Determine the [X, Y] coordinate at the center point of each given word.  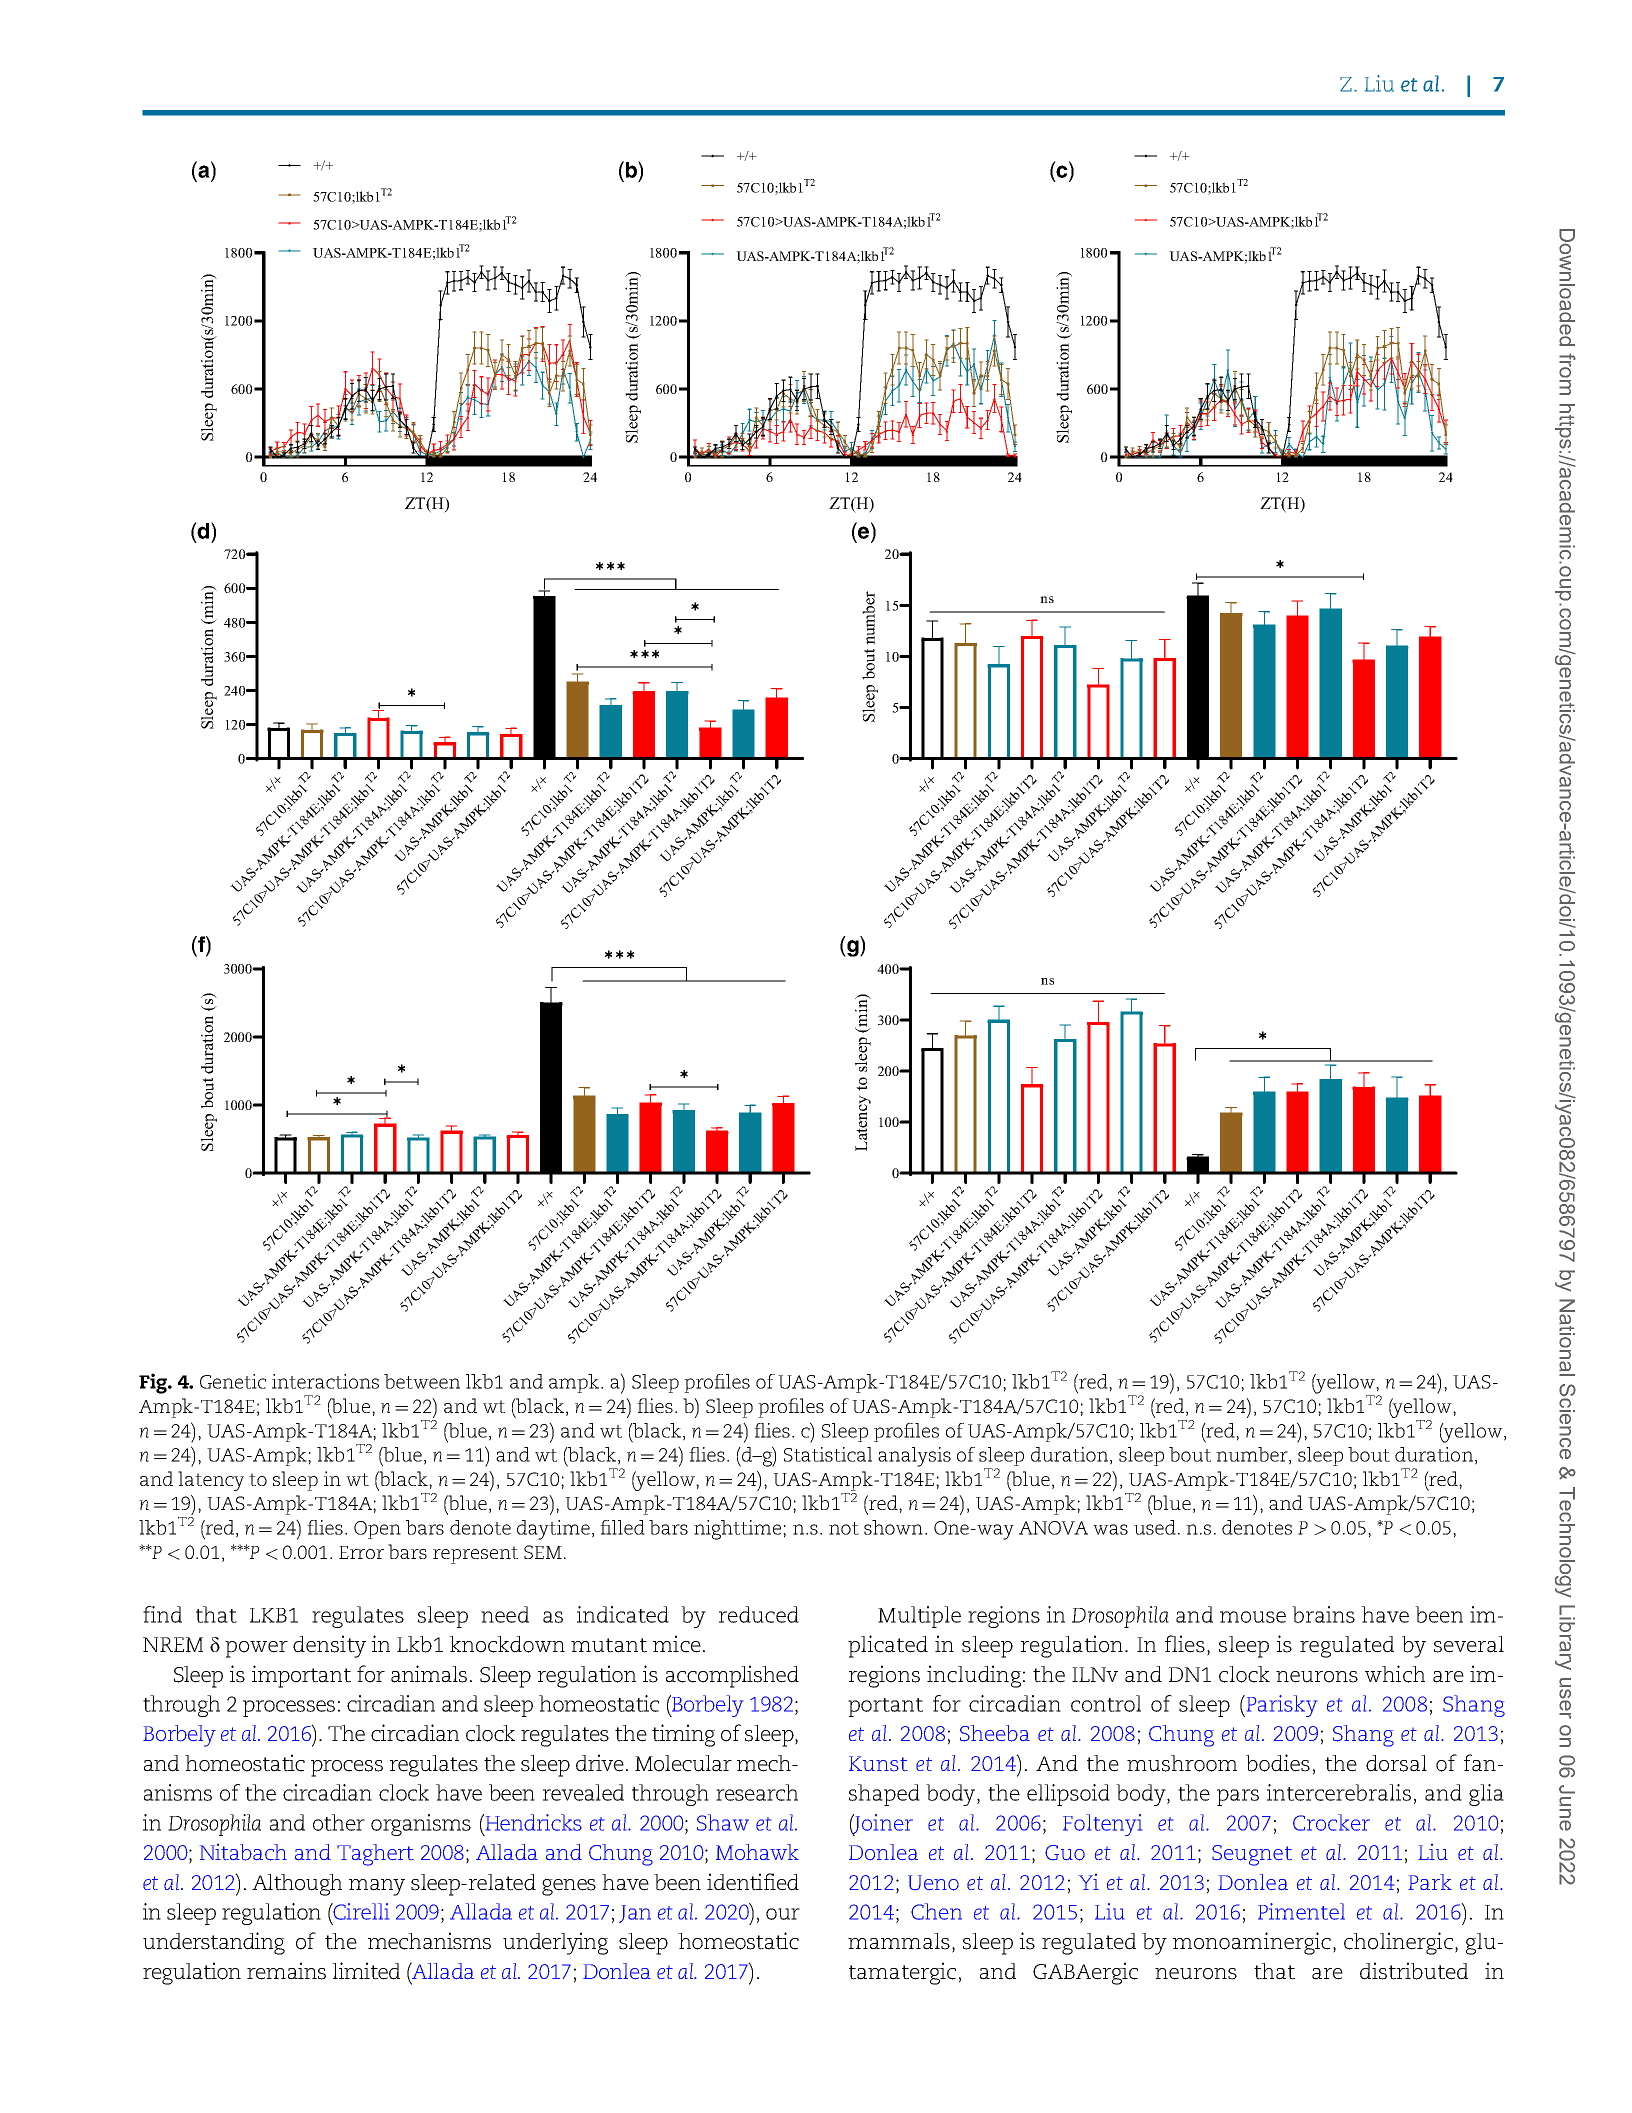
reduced [759, 1614]
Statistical [828, 1454]
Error [361, 1552]
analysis [914, 1457]
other [339, 1822]
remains [286, 1971]
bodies [1278, 1763]
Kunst [878, 1763]
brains [1323, 1614]
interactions [325, 1381]
